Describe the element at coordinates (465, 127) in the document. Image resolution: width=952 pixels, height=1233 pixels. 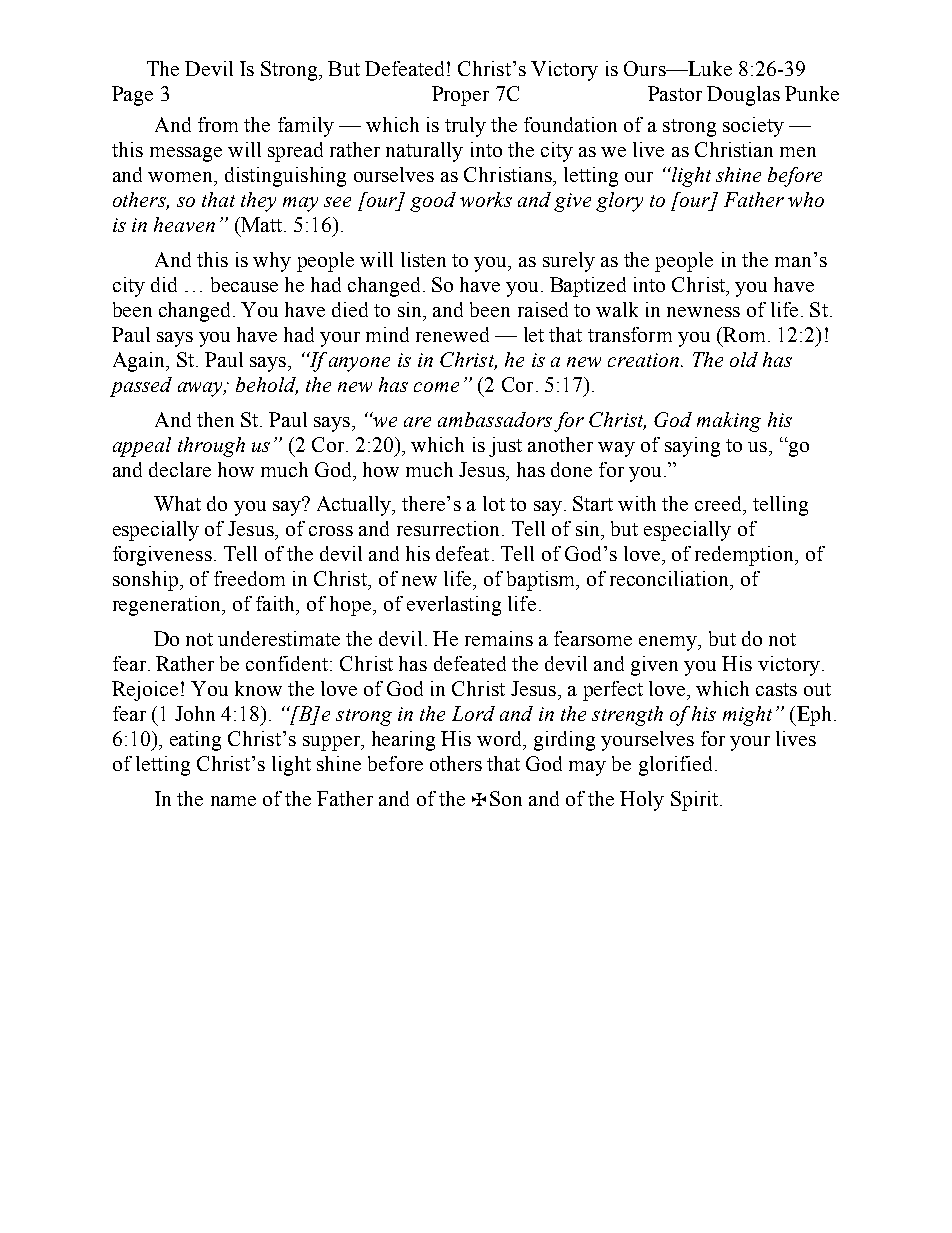
I see `truly` at that location.
